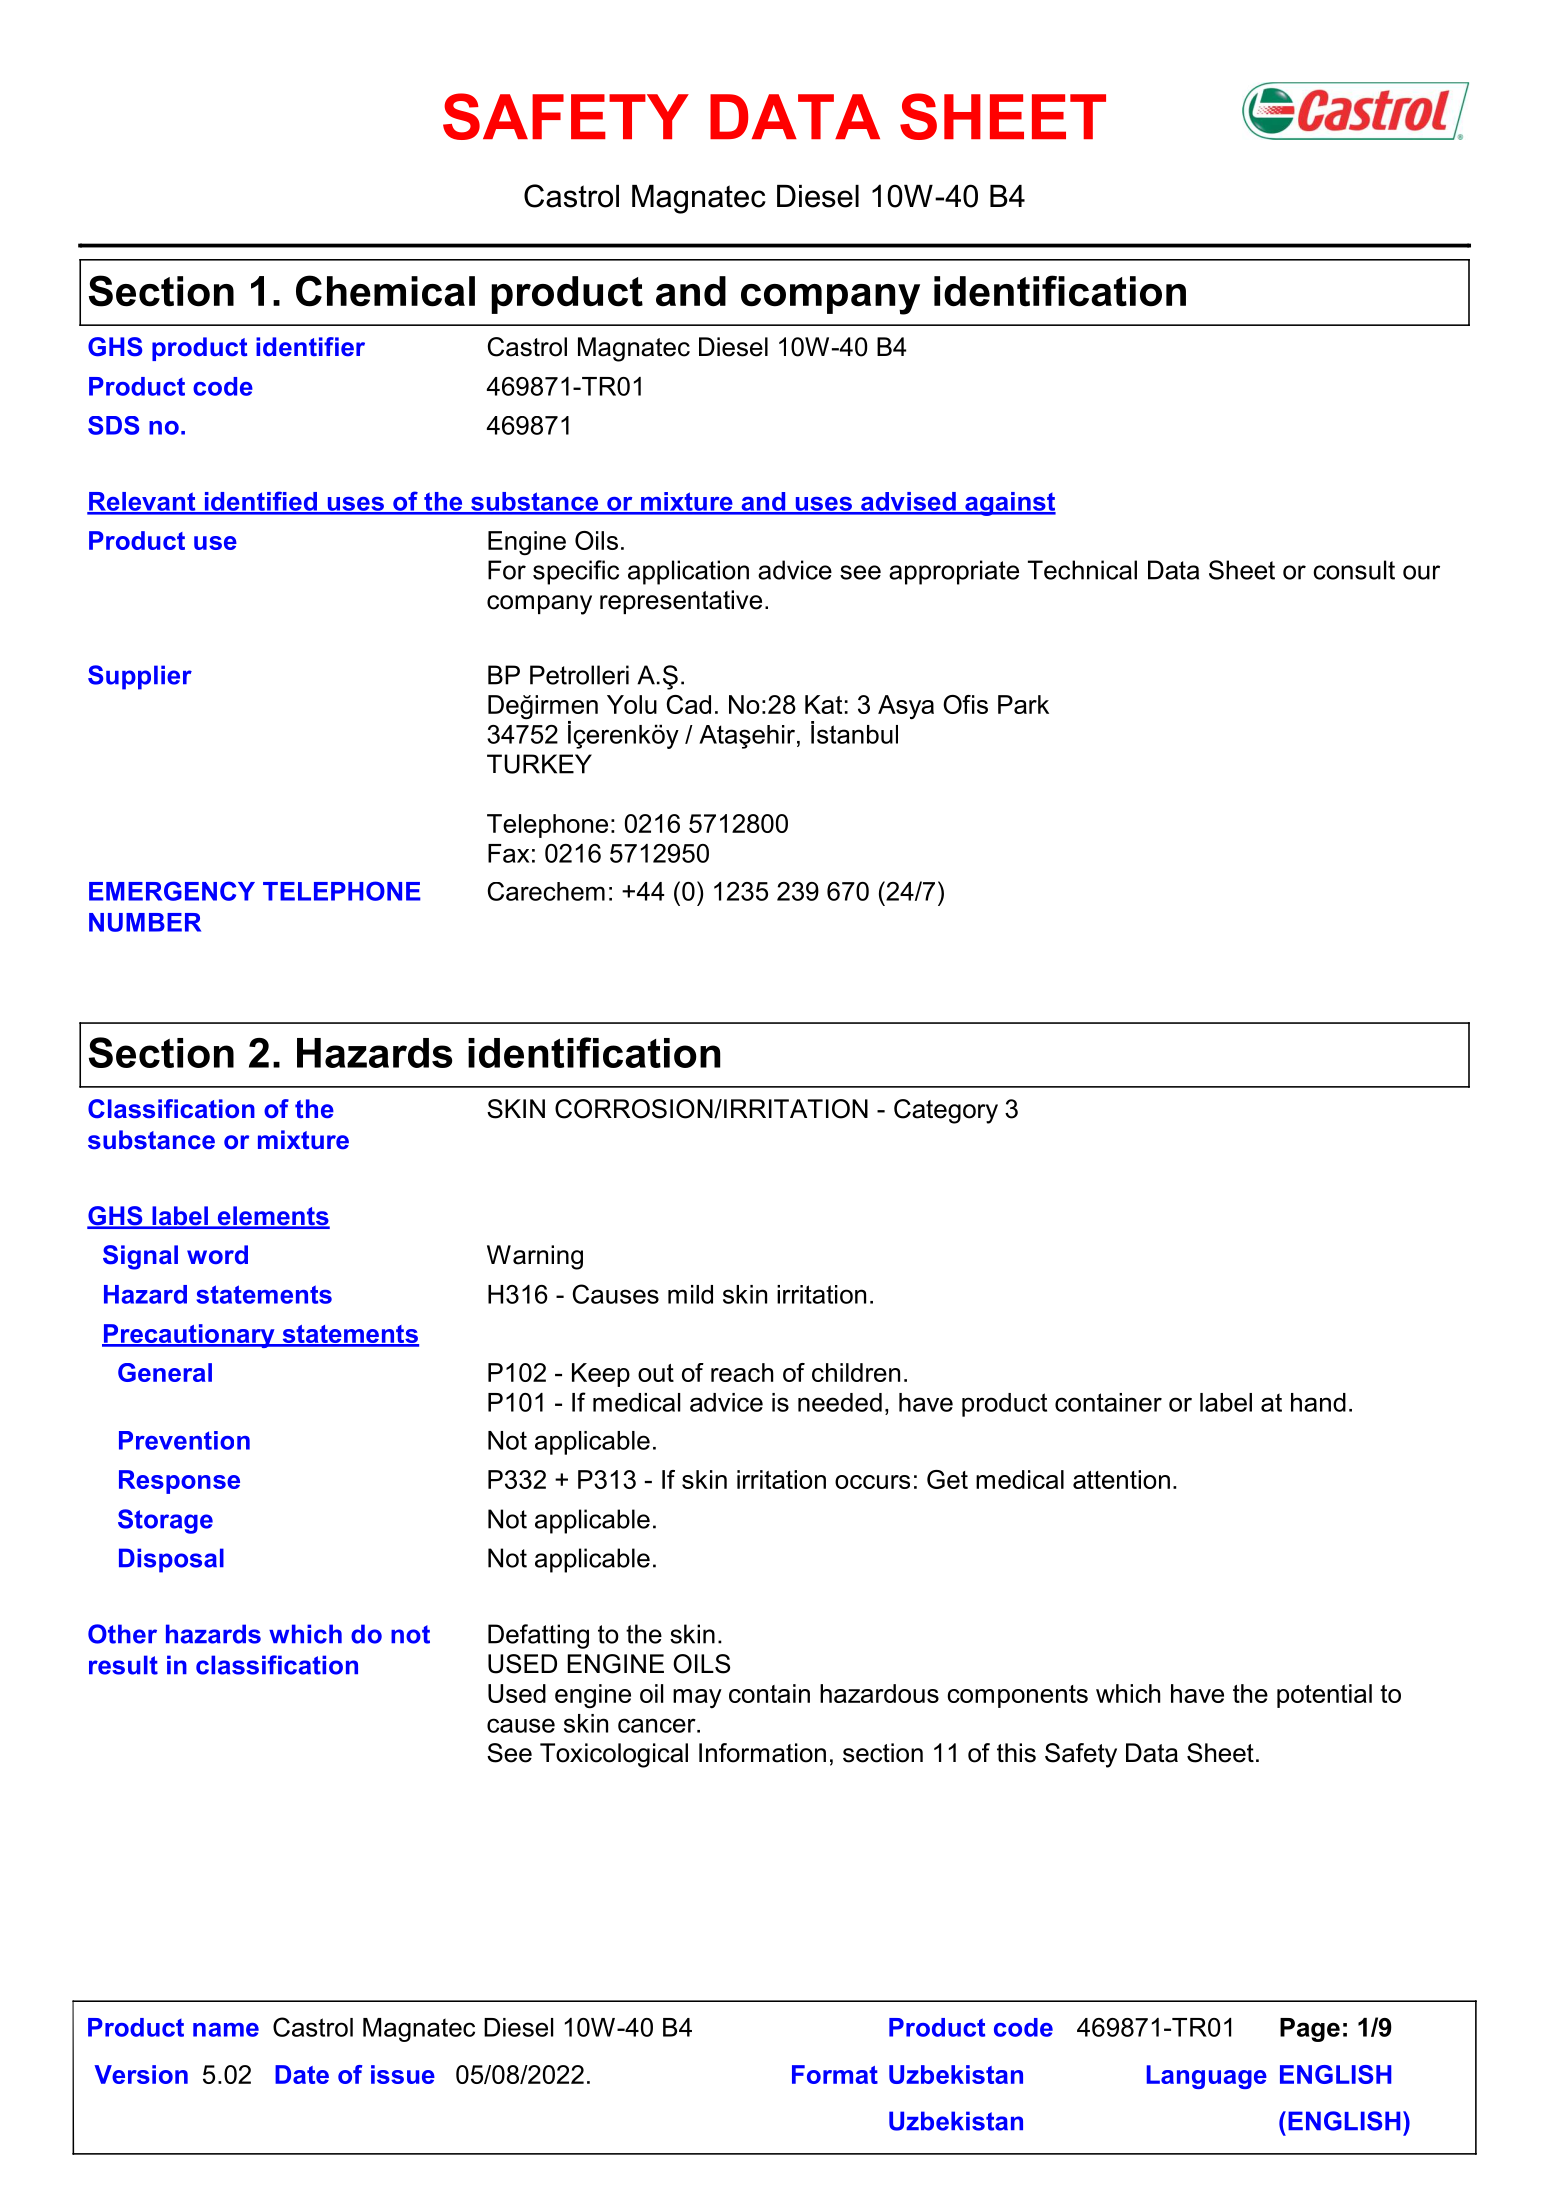 This page has width=1552, height=2196. What do you see at coordinates (872, 1482) in the page?
I see `occurs` at bounding box center [872, 1482].
